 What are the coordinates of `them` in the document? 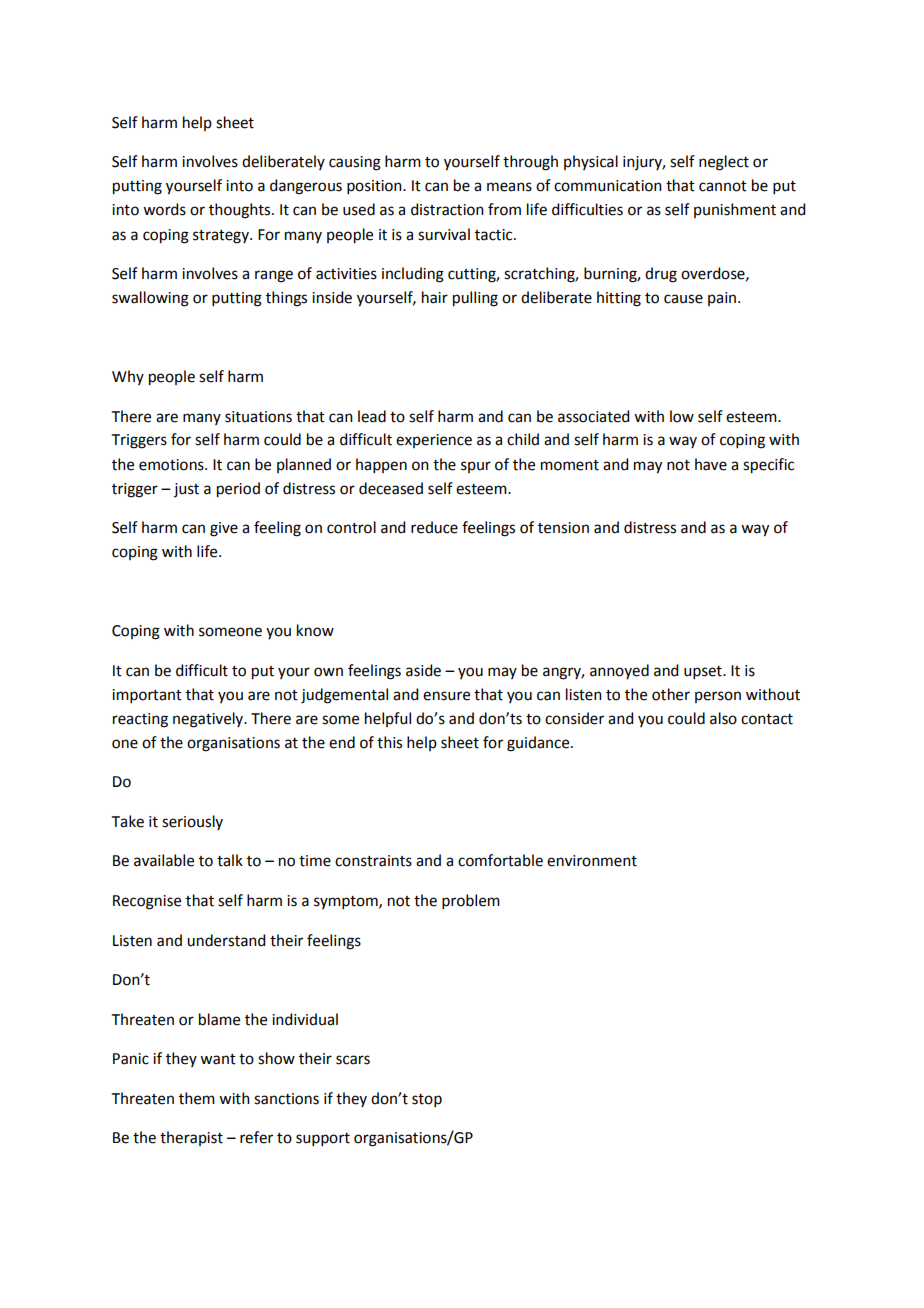 It's located at (197, 1098).
